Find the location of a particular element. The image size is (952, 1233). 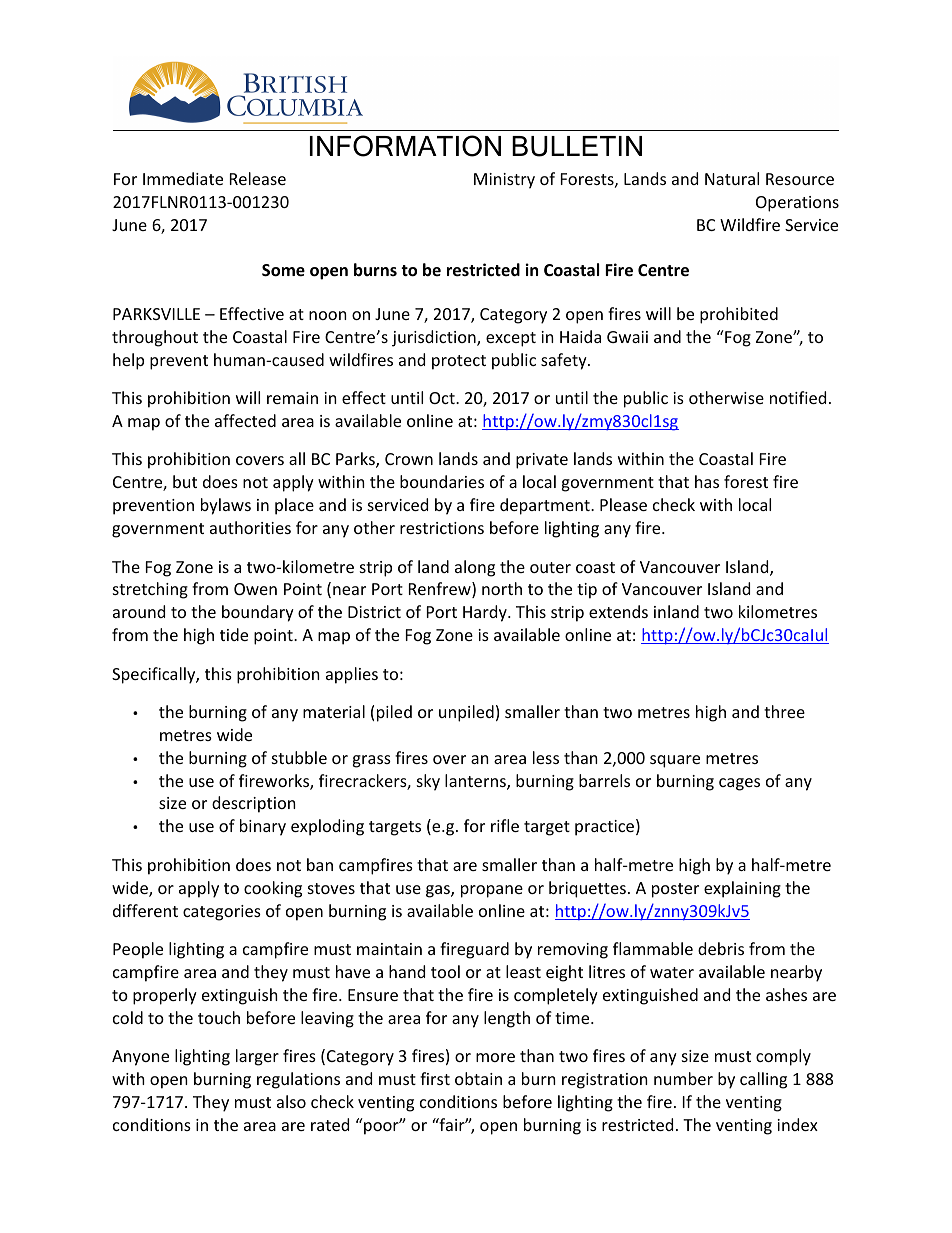

gas is located at coordinates (439, 891).
